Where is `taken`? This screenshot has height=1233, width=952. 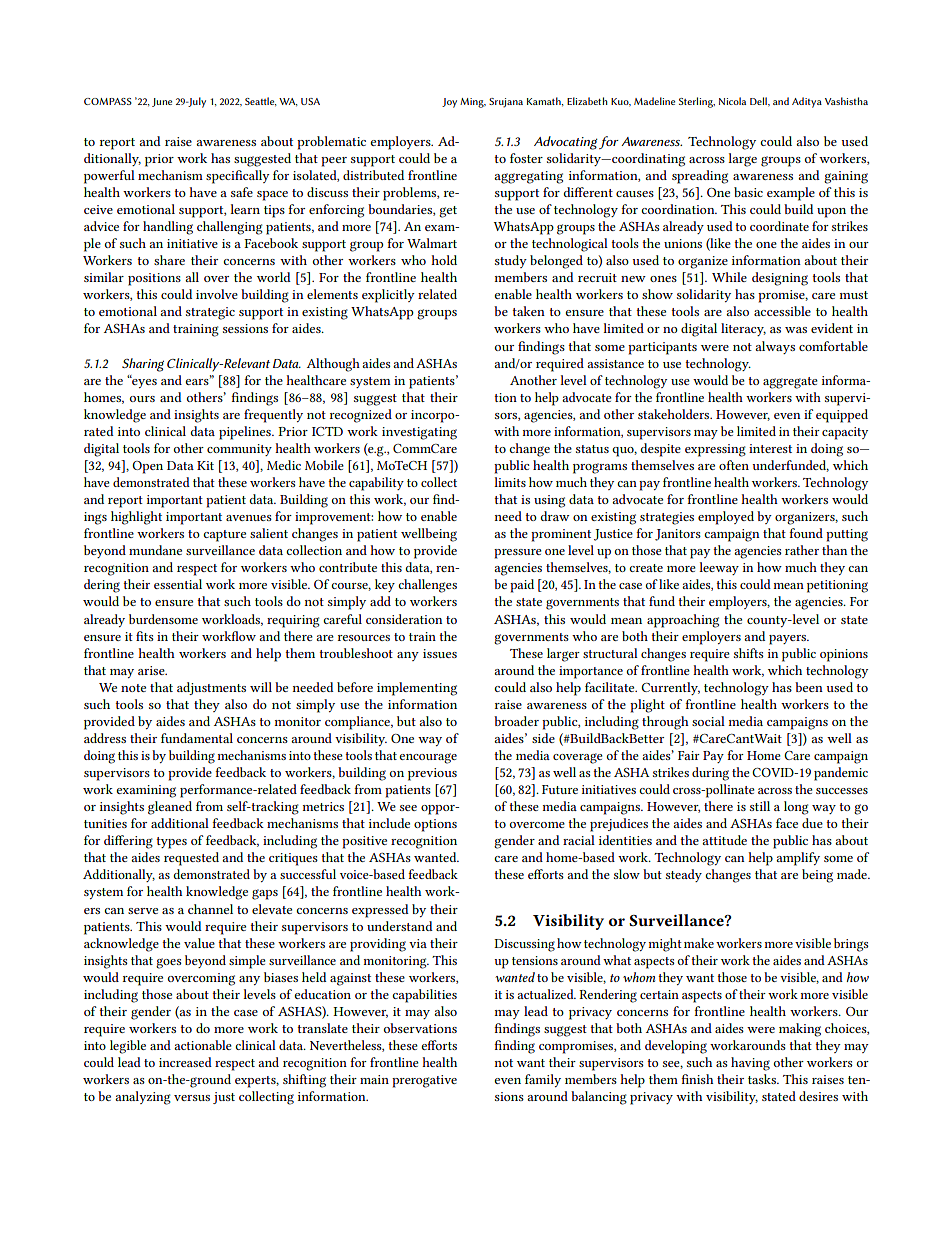 taken is located at coordinates (529, 311).
